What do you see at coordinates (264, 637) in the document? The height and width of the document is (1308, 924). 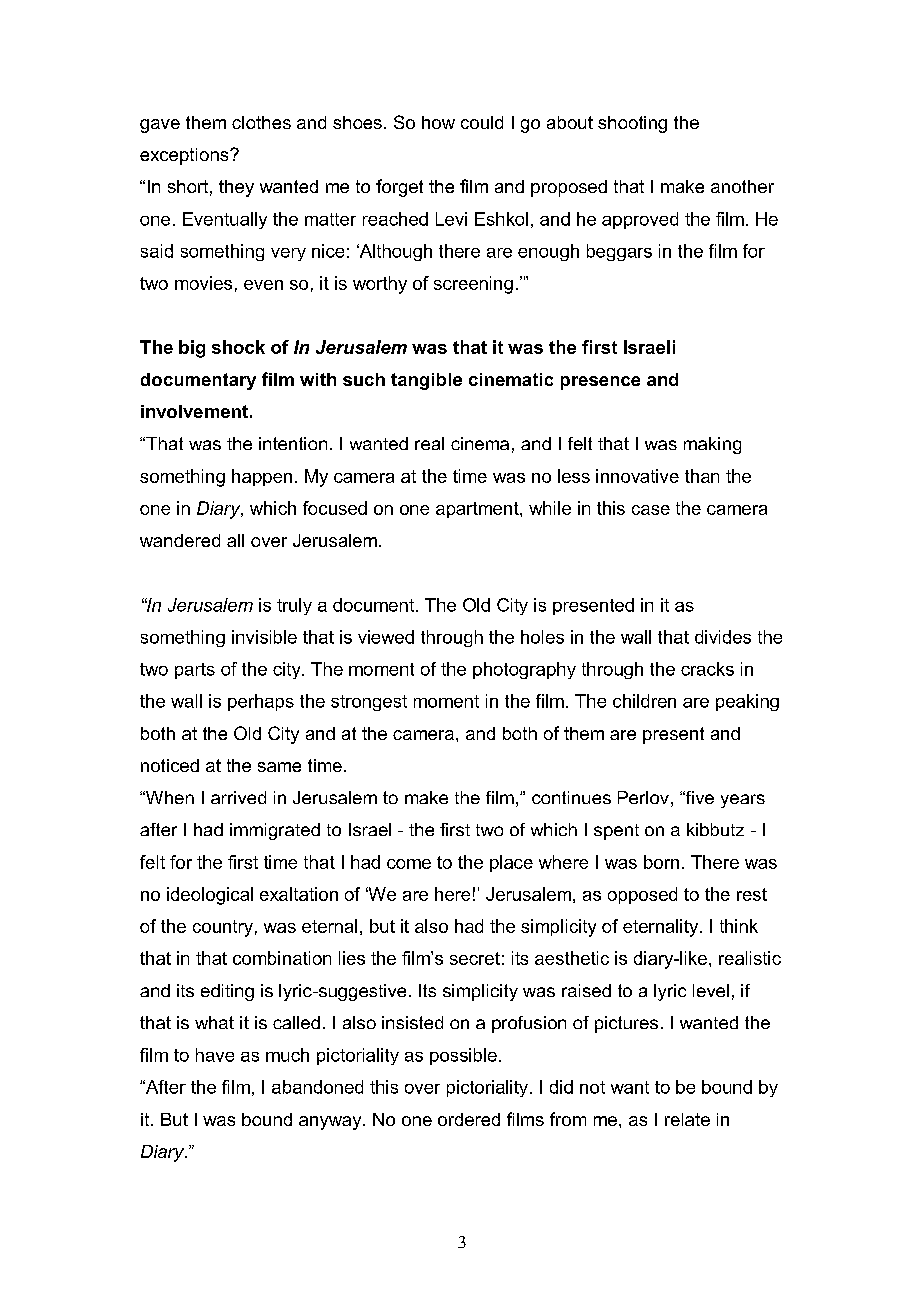 I see `invisible` at bounding box center [264, 637].
